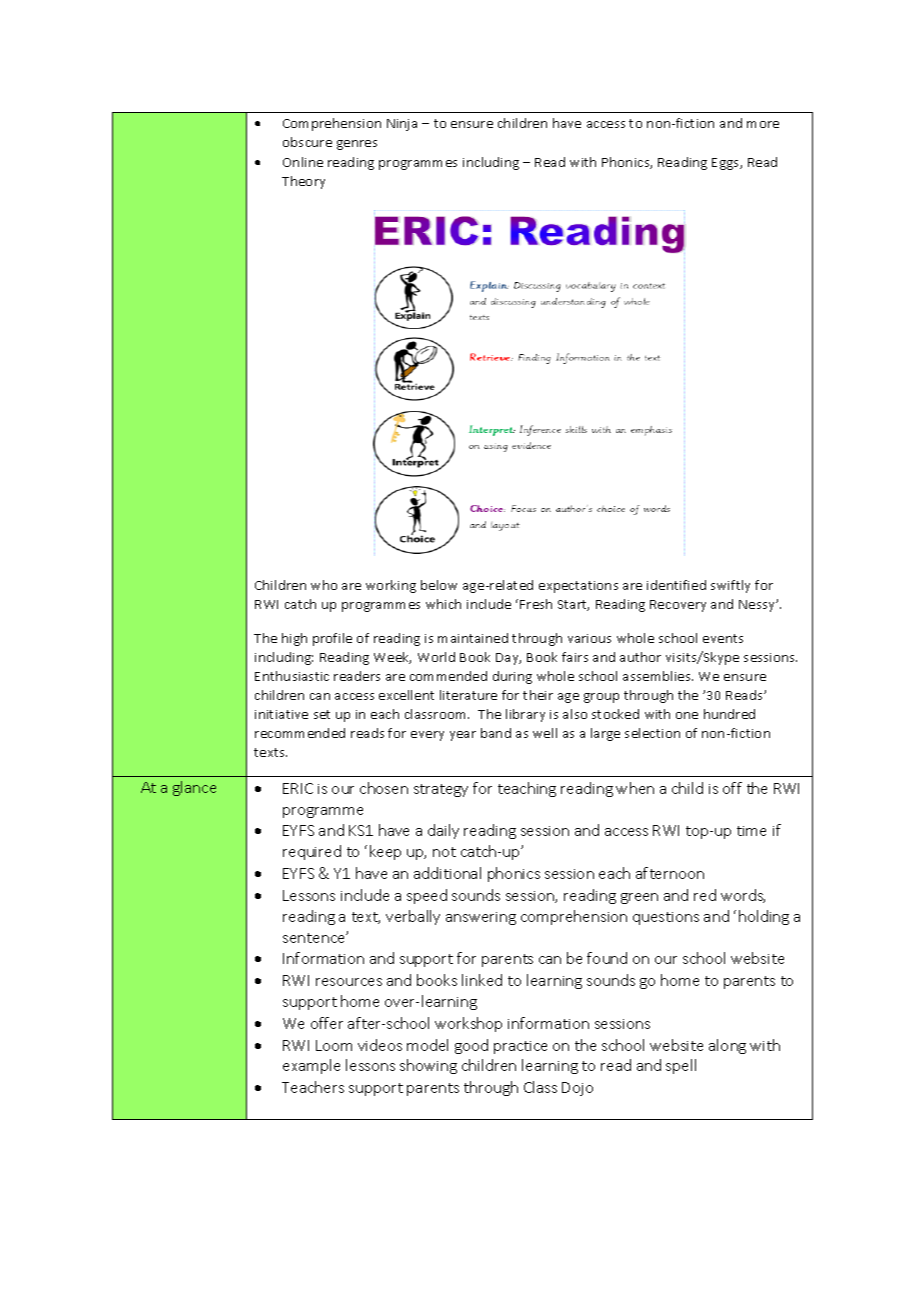  Describe the element at coordinates (303, 162) in the screenshot. I see `Online` at that location.
